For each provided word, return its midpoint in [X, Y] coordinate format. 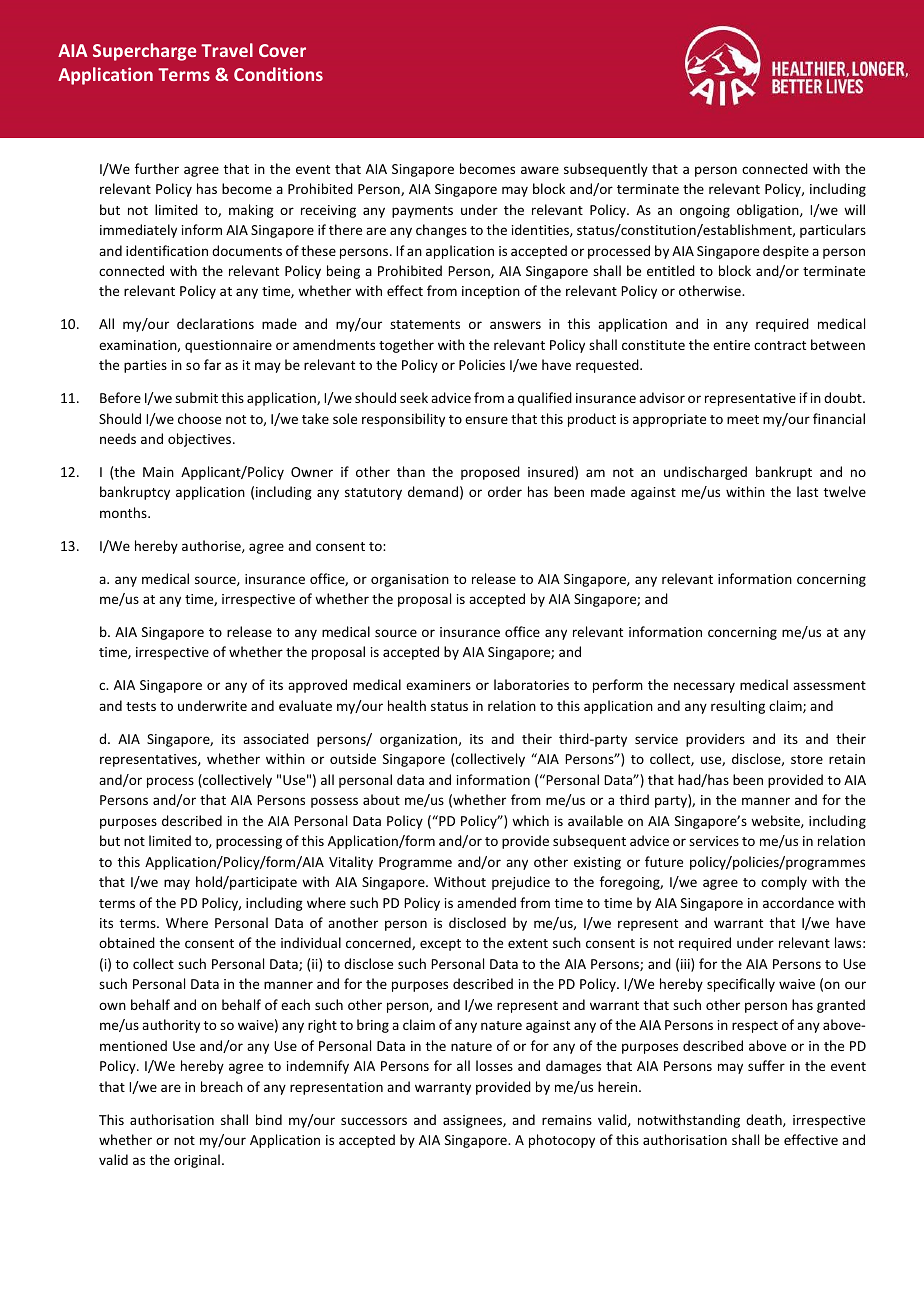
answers [515, 325]
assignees [473, 1121]
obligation [769, 211]
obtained [127, 942]
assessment [829, 685]
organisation [410, 580]
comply [784, 883]
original [197, 1161]
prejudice [521, 883]
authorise [212, 546]
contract [780, 345]
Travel [227, 50]
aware [540, 170]
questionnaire [228, 346]
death [765, 1120]
